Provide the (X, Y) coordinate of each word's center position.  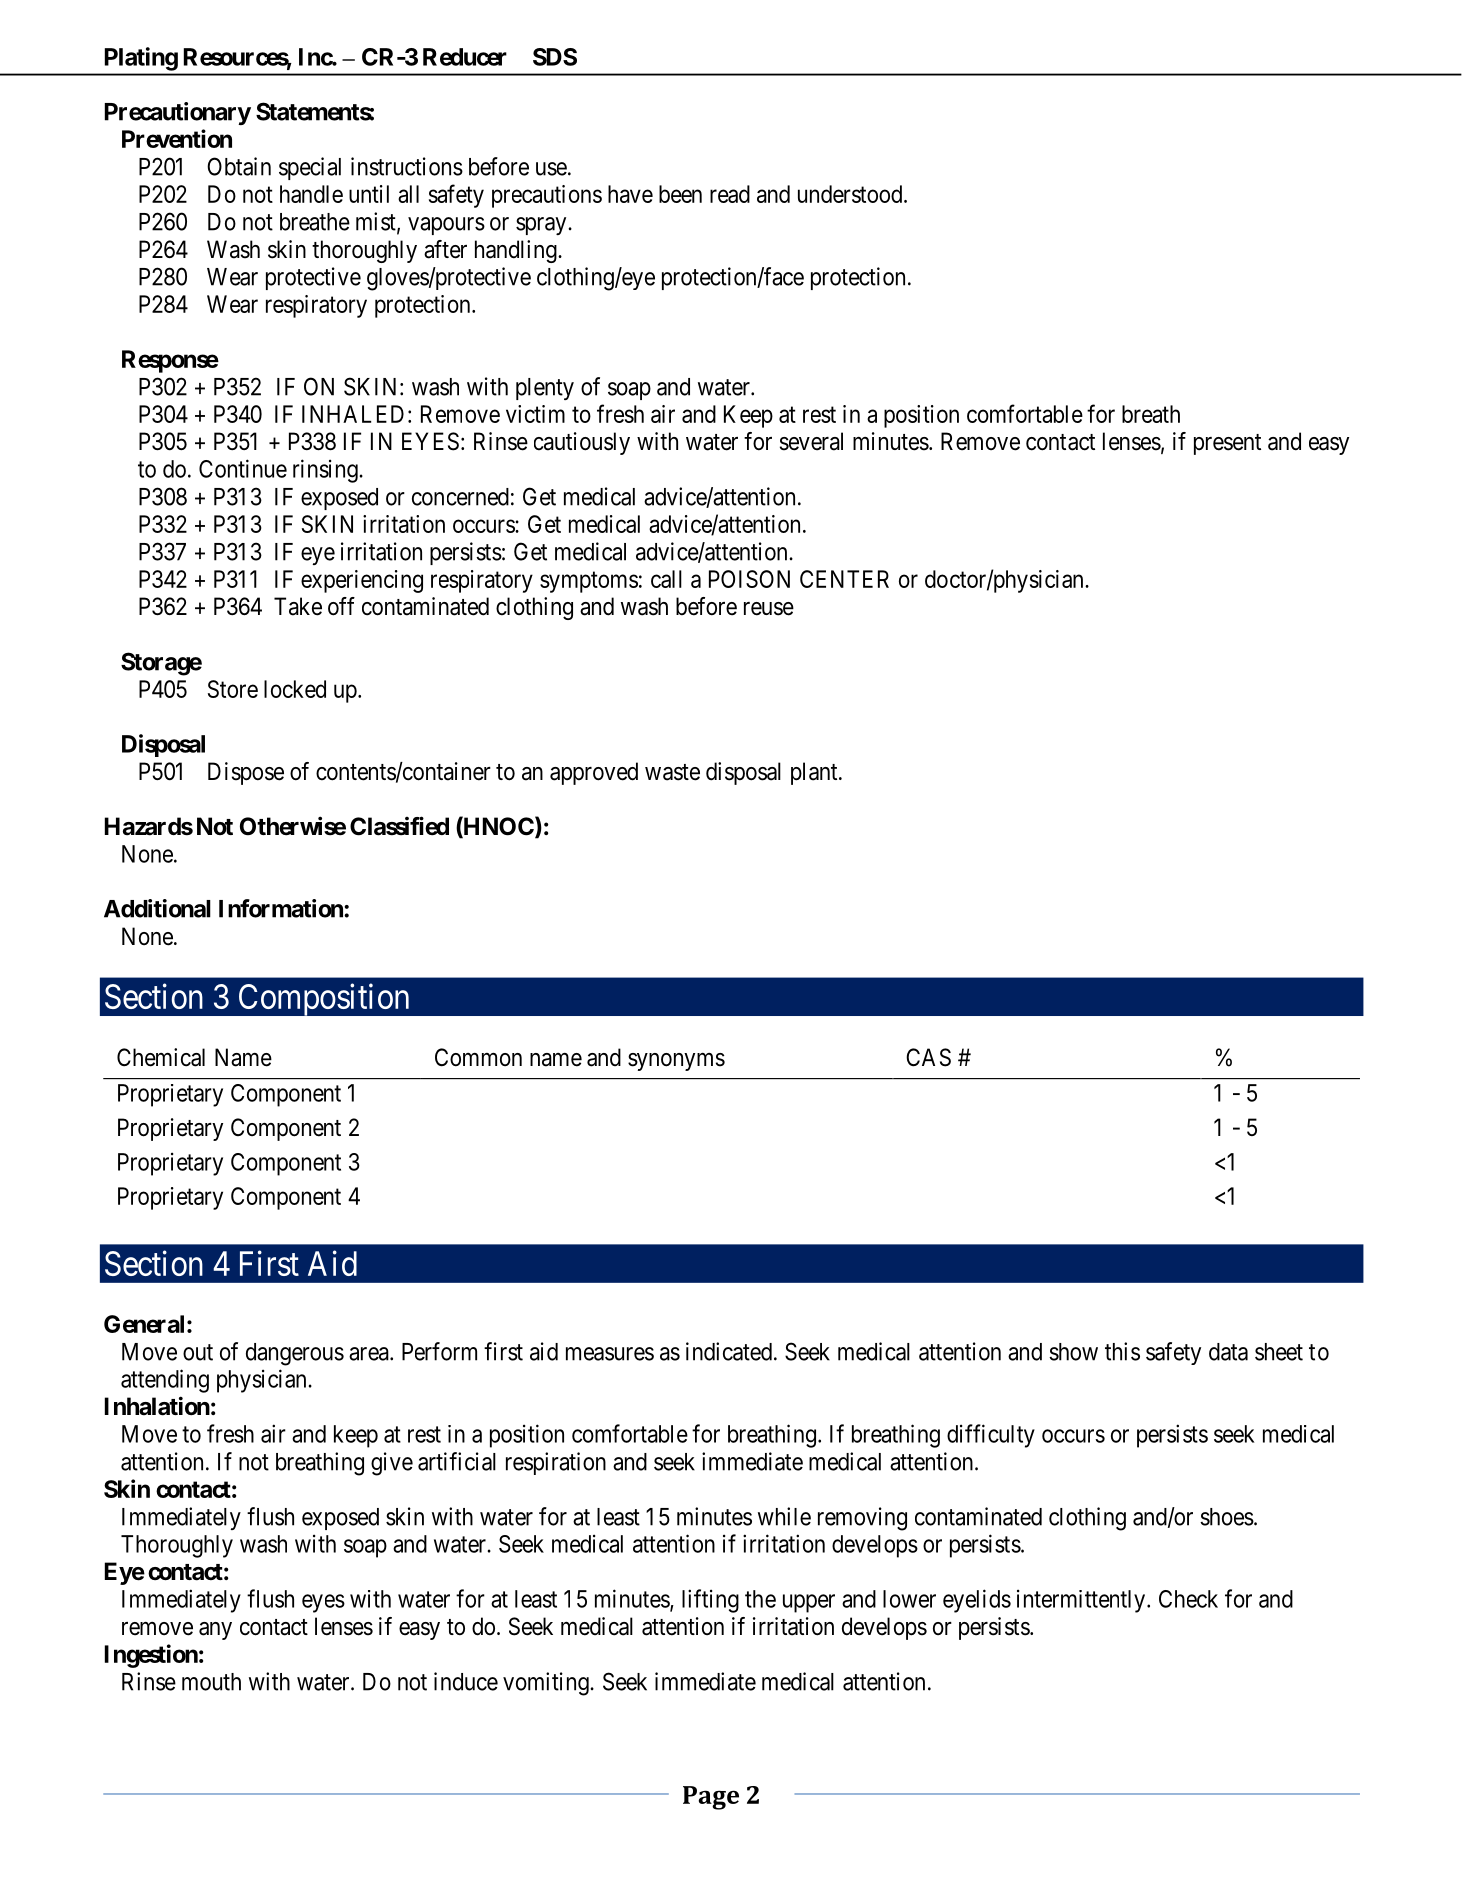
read (730, 194)
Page (711, 1798)
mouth (211, 1682)
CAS (928, 1057)
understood (851, 194)
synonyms (676, 1062)
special (310, 168)
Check (1188, 1599)
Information (282, 908)
